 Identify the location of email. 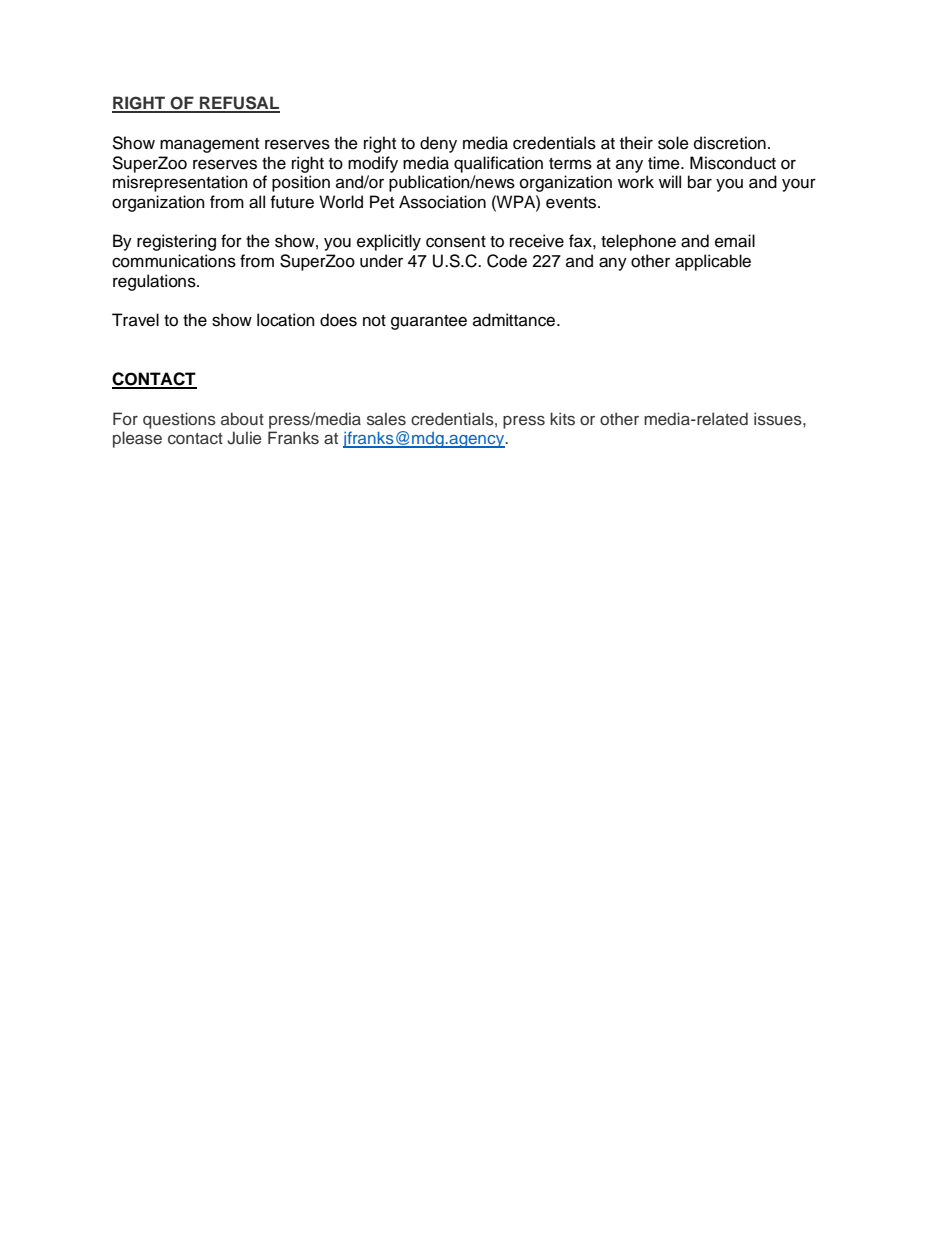
(735, 241).
